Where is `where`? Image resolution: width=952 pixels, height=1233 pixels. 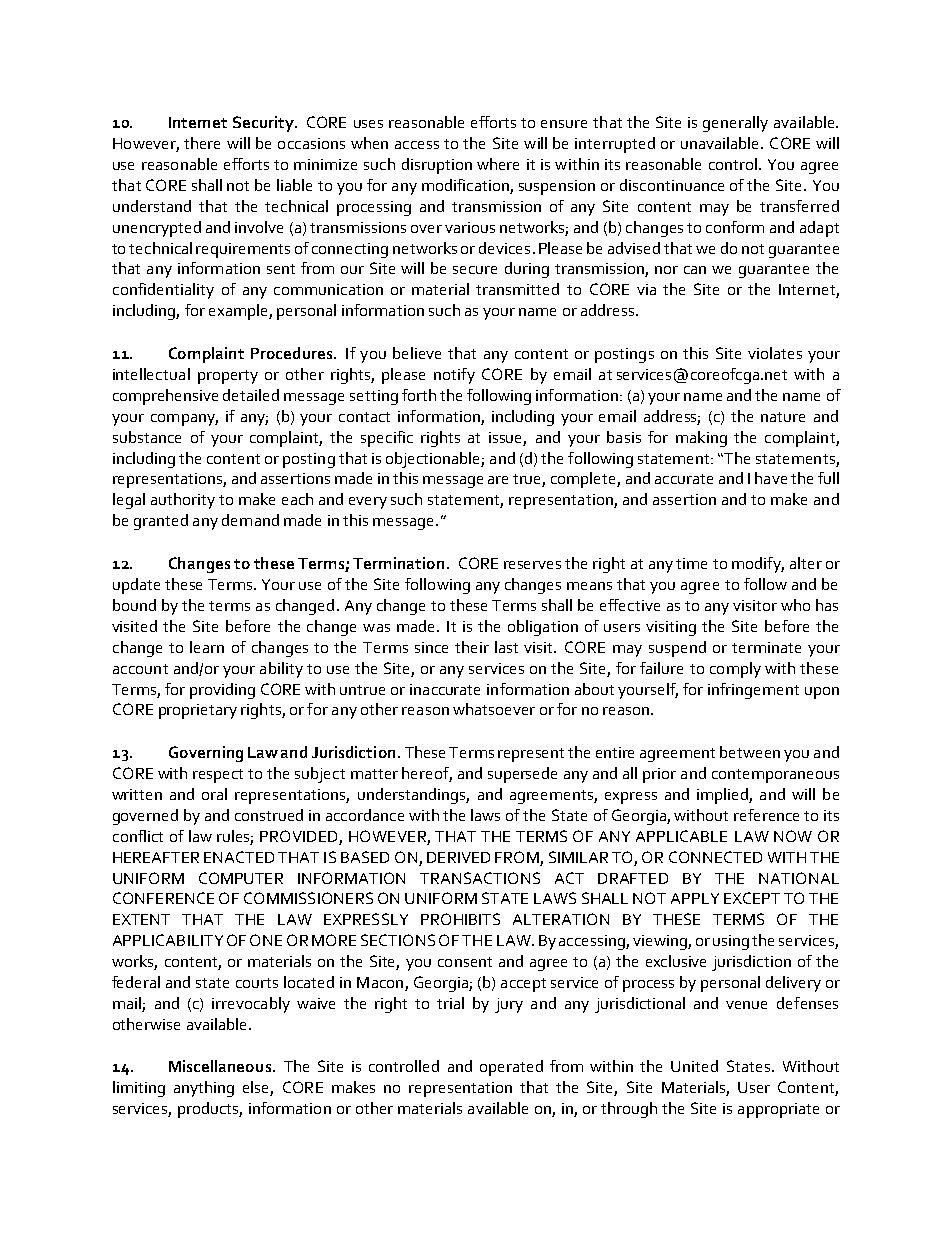
where is located at coordinates (498, 164).
